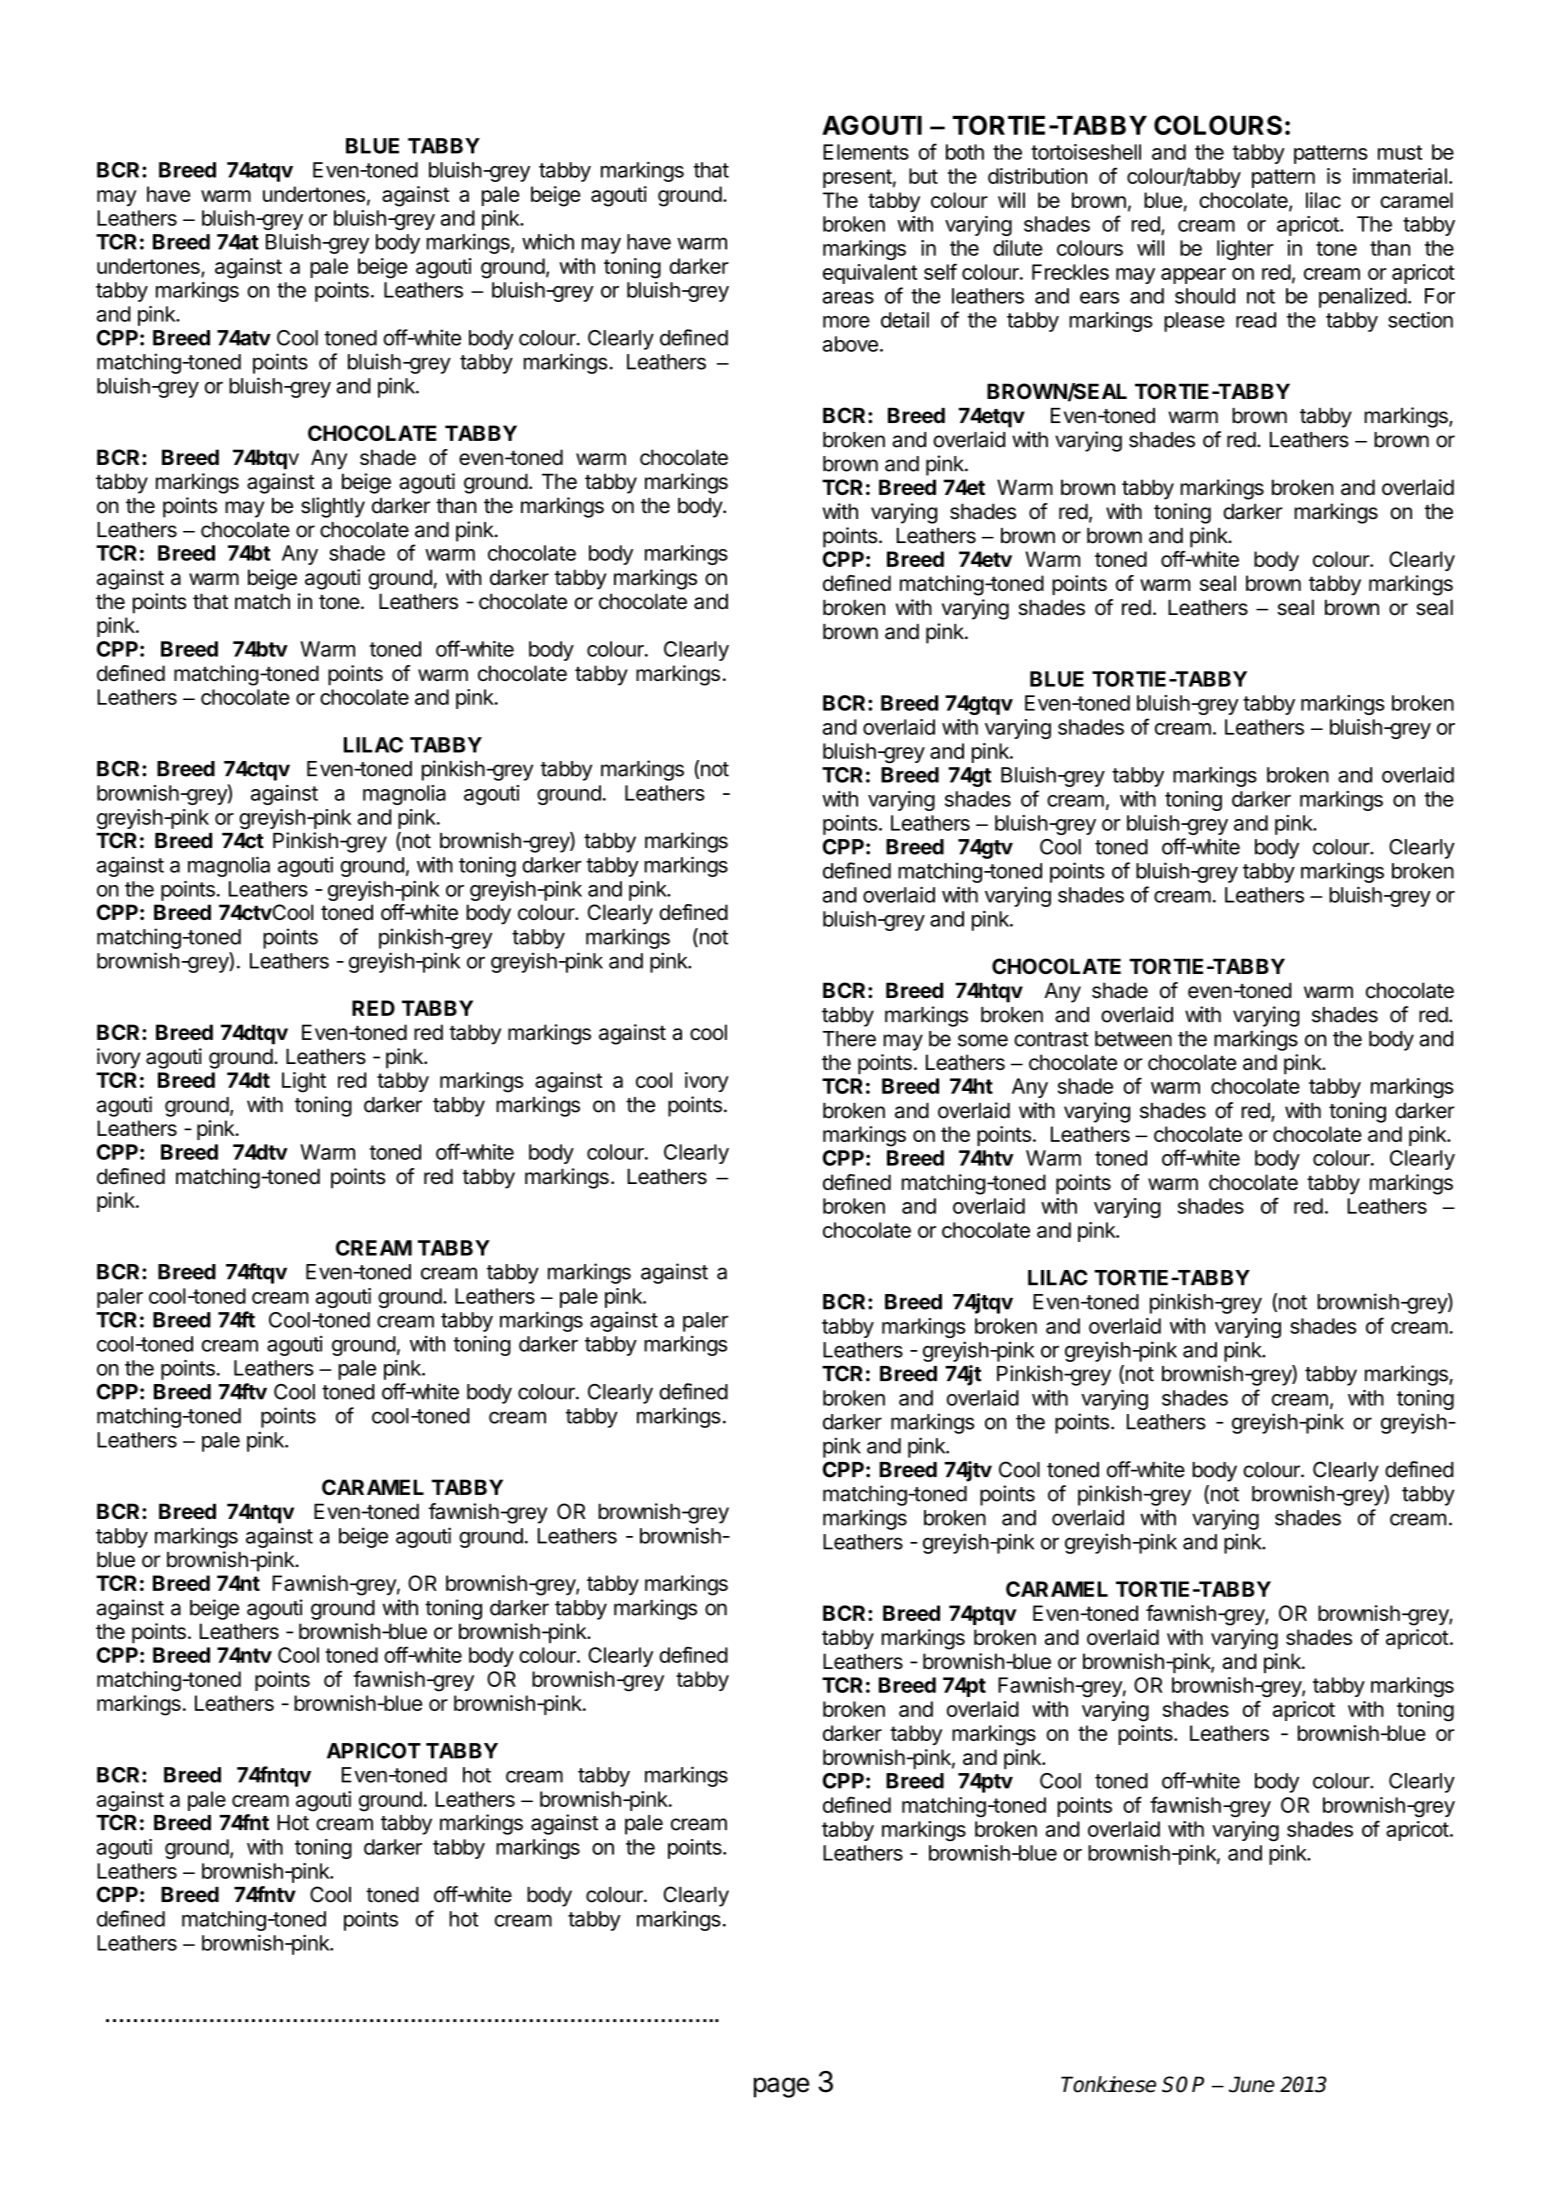 The width and height of the page is (1550, 2192). I want to click on which, so click(548, 241).
